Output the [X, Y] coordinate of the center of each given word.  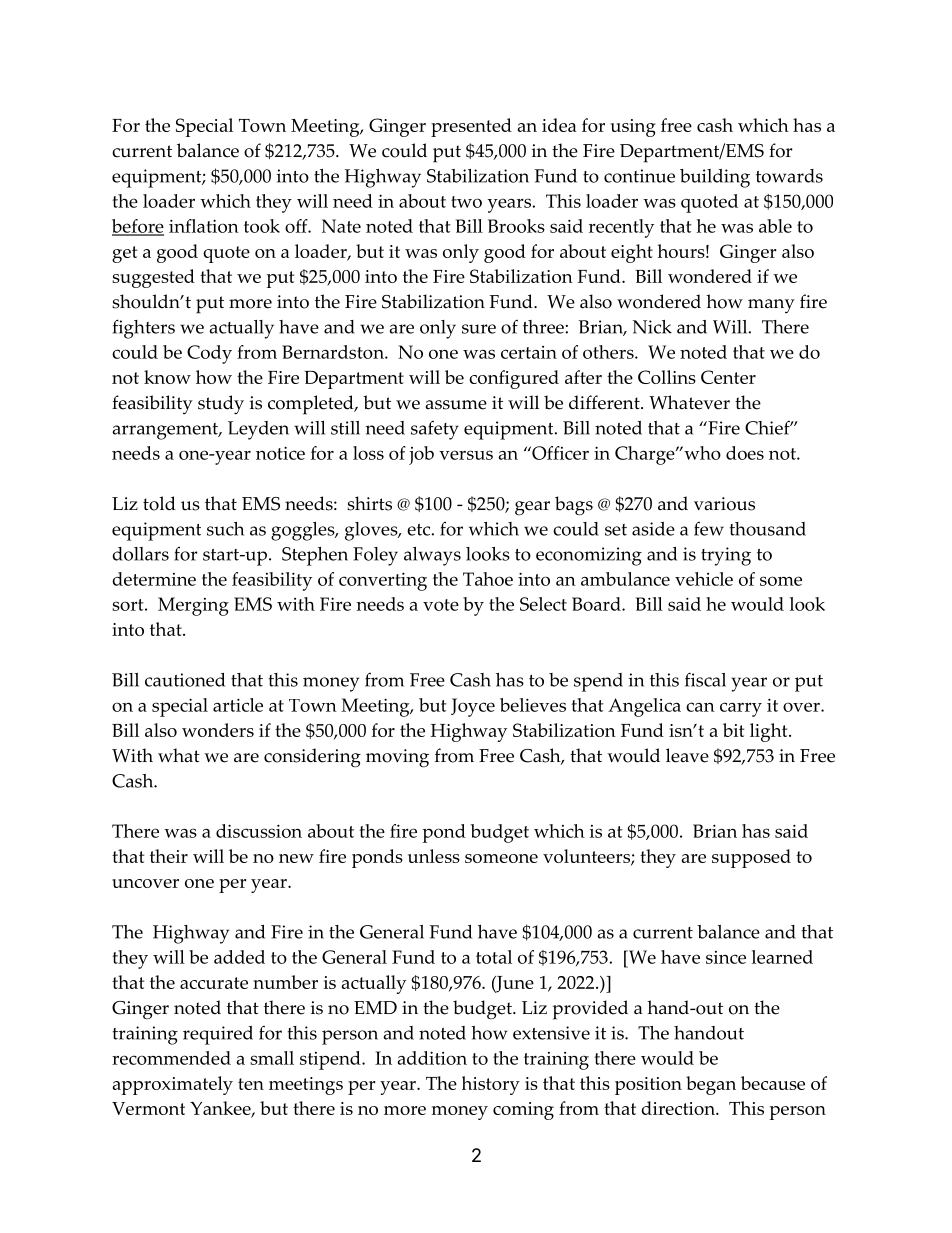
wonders [218, 730]
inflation [204, 226]
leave [687, 755]
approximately [173, 1085]
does [745, 453]
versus [466, 455]
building [715, 178]
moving [397, 758]
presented [471, 127]
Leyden [258, 430]
